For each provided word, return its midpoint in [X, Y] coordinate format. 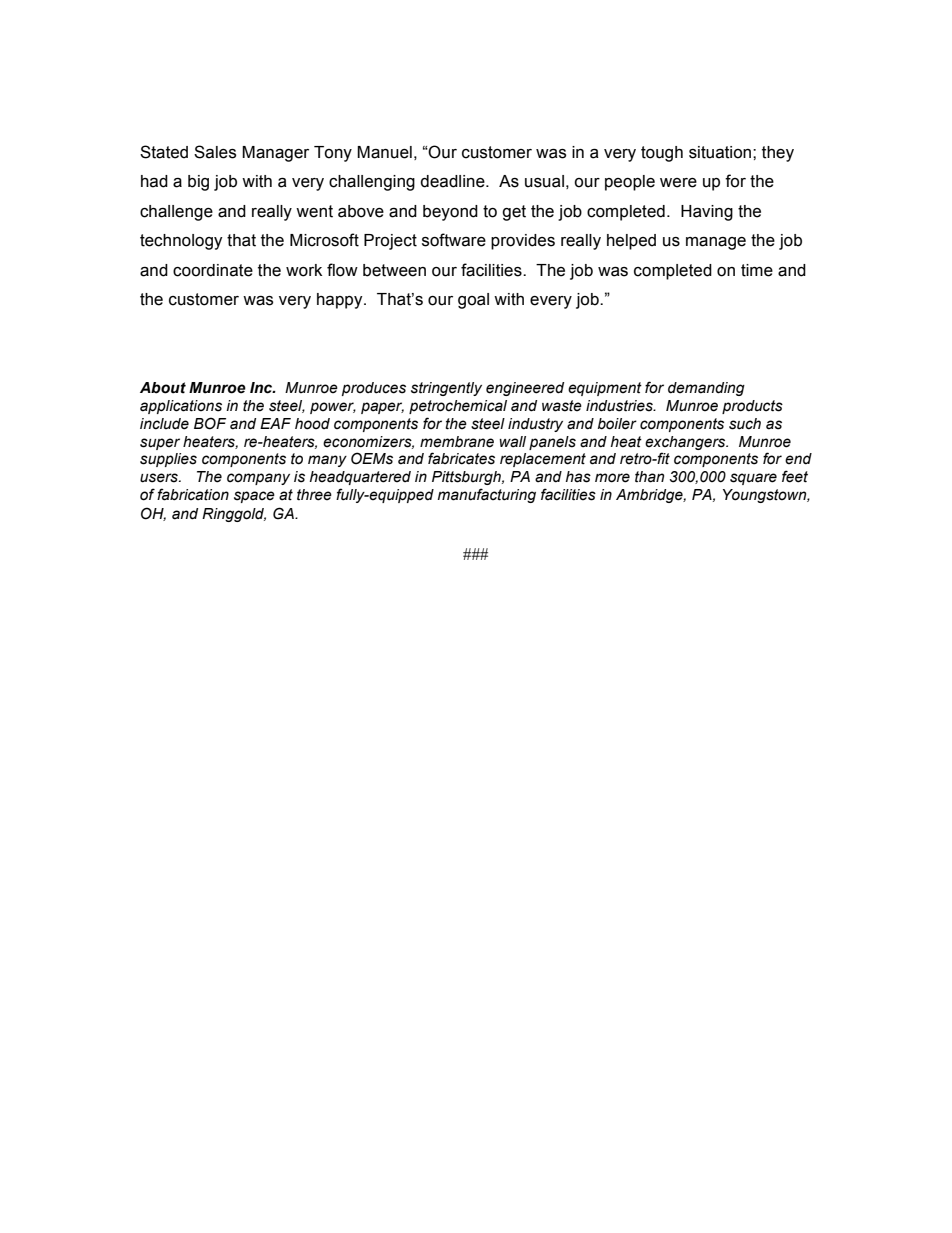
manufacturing [487, 495]
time [757, 270]
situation [721, 152]
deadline [453, 181]
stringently [446, 389]
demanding [706, 389]
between [394, 270]
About [163, 388]
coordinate [213, 270]
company [258, 479]
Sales [215, 152]
